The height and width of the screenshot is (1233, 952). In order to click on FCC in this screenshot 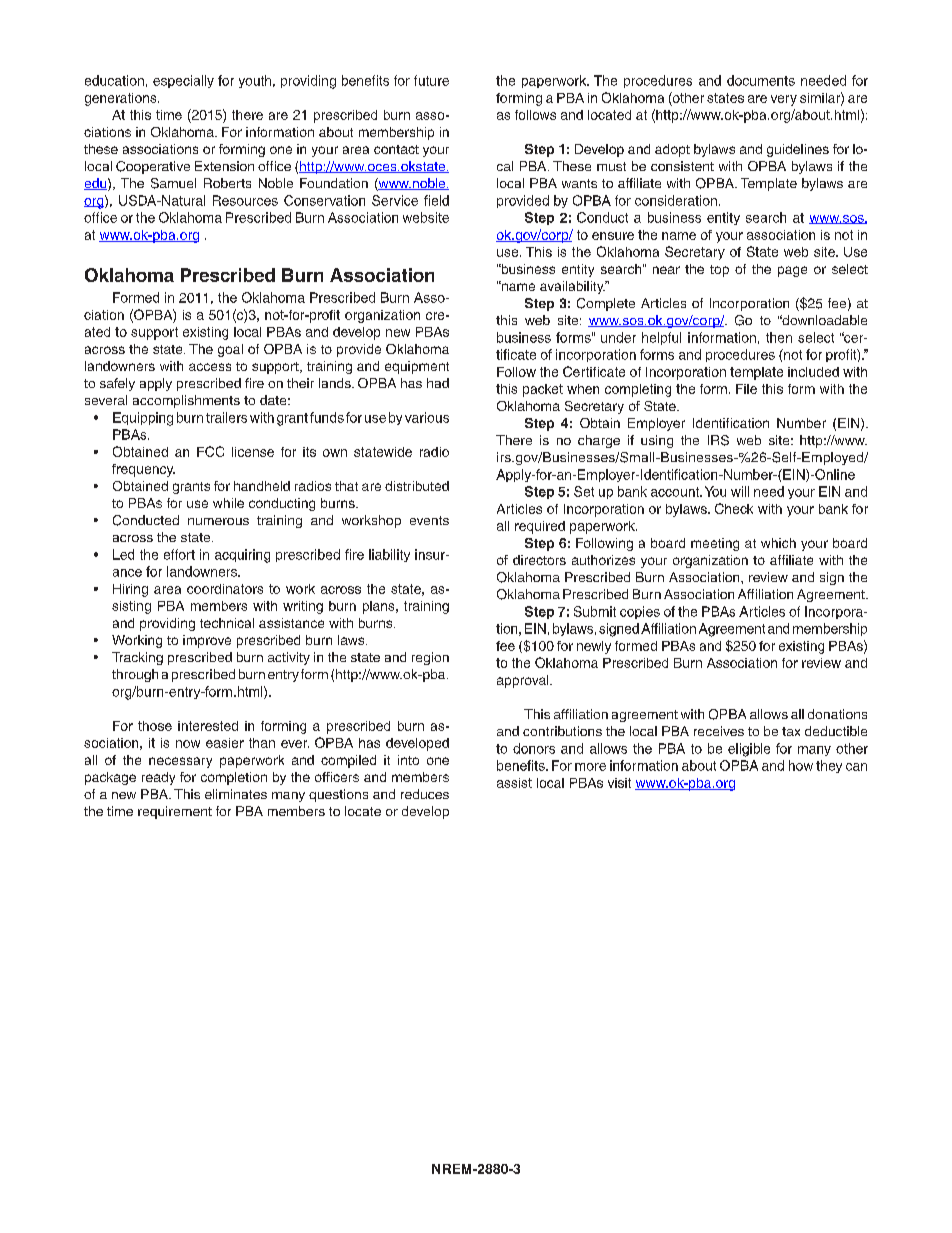, I will do `click(210, 451)`.
